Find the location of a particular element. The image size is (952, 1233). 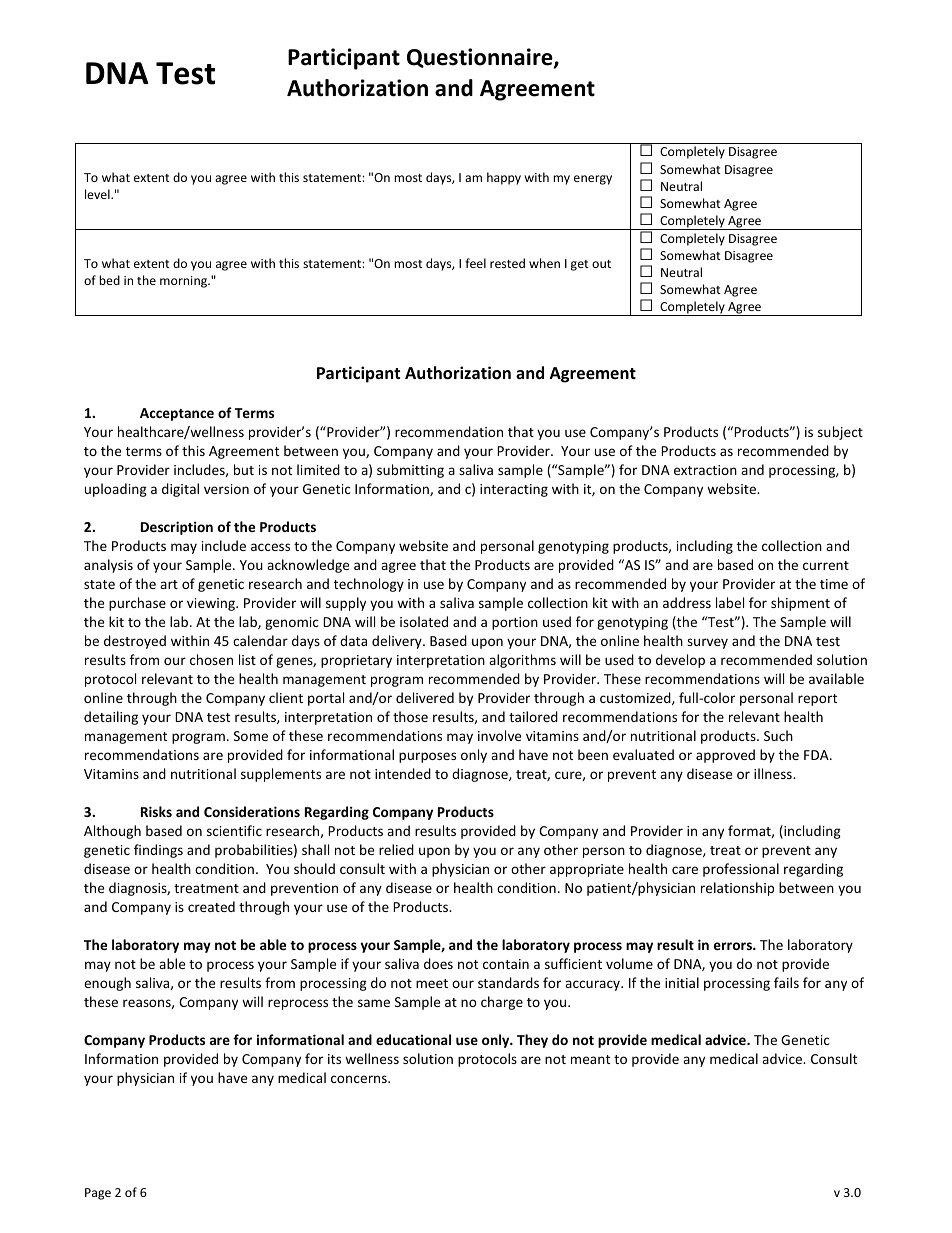

energy is located at coordinates (593, 180).
